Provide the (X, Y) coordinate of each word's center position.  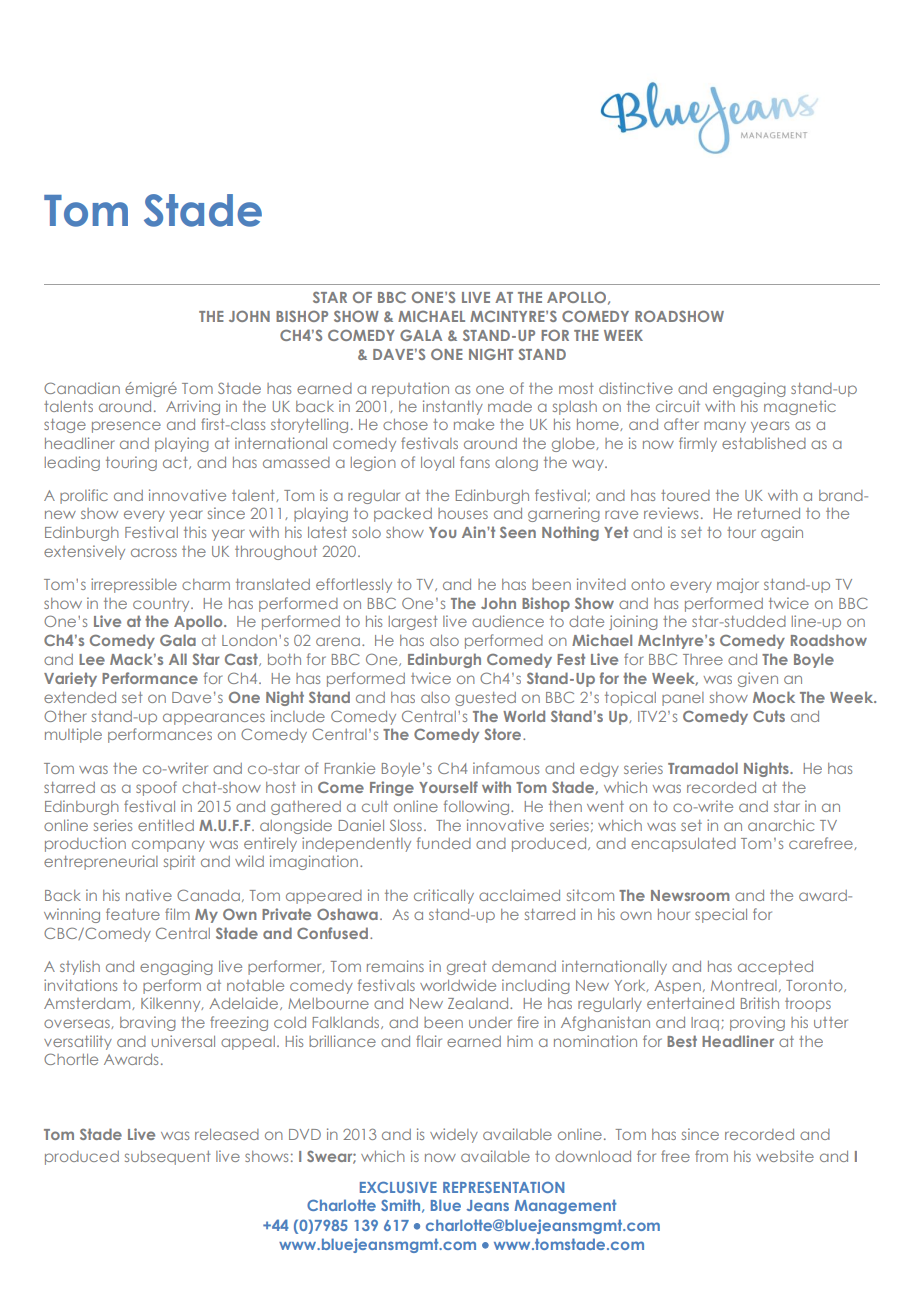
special (721, 915)
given (758, 679)
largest (413, 623)
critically (444, 896)
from (711, 1156)
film (177, 914)
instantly (453, 407)
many (725, 427)
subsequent (168, 1158)
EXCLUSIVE (398, 1187)
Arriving (193, 407)
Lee (92, 659)
